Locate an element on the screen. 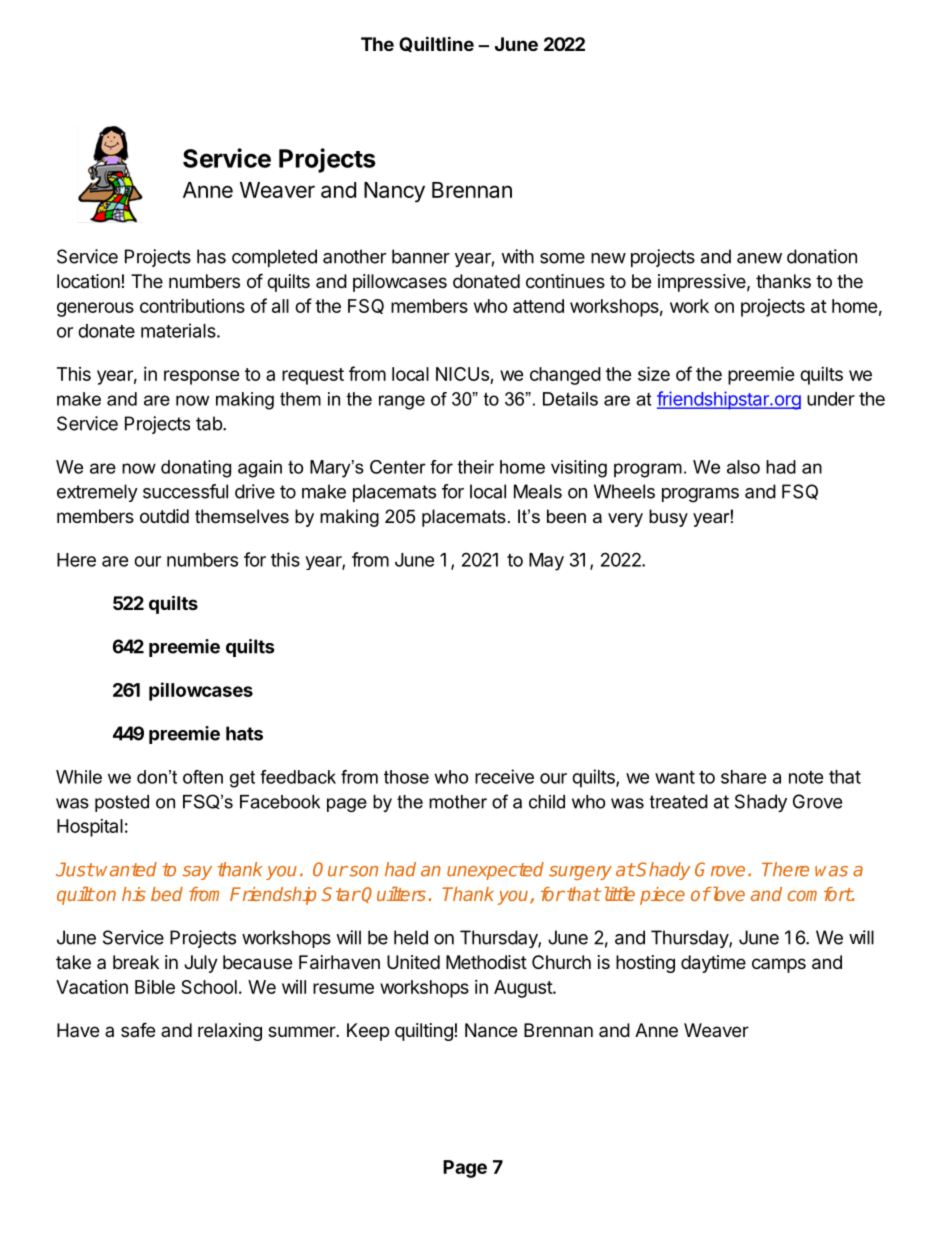 The width and height of the screenshot is (952, 1233). range is located at coordinates (402, 402).
